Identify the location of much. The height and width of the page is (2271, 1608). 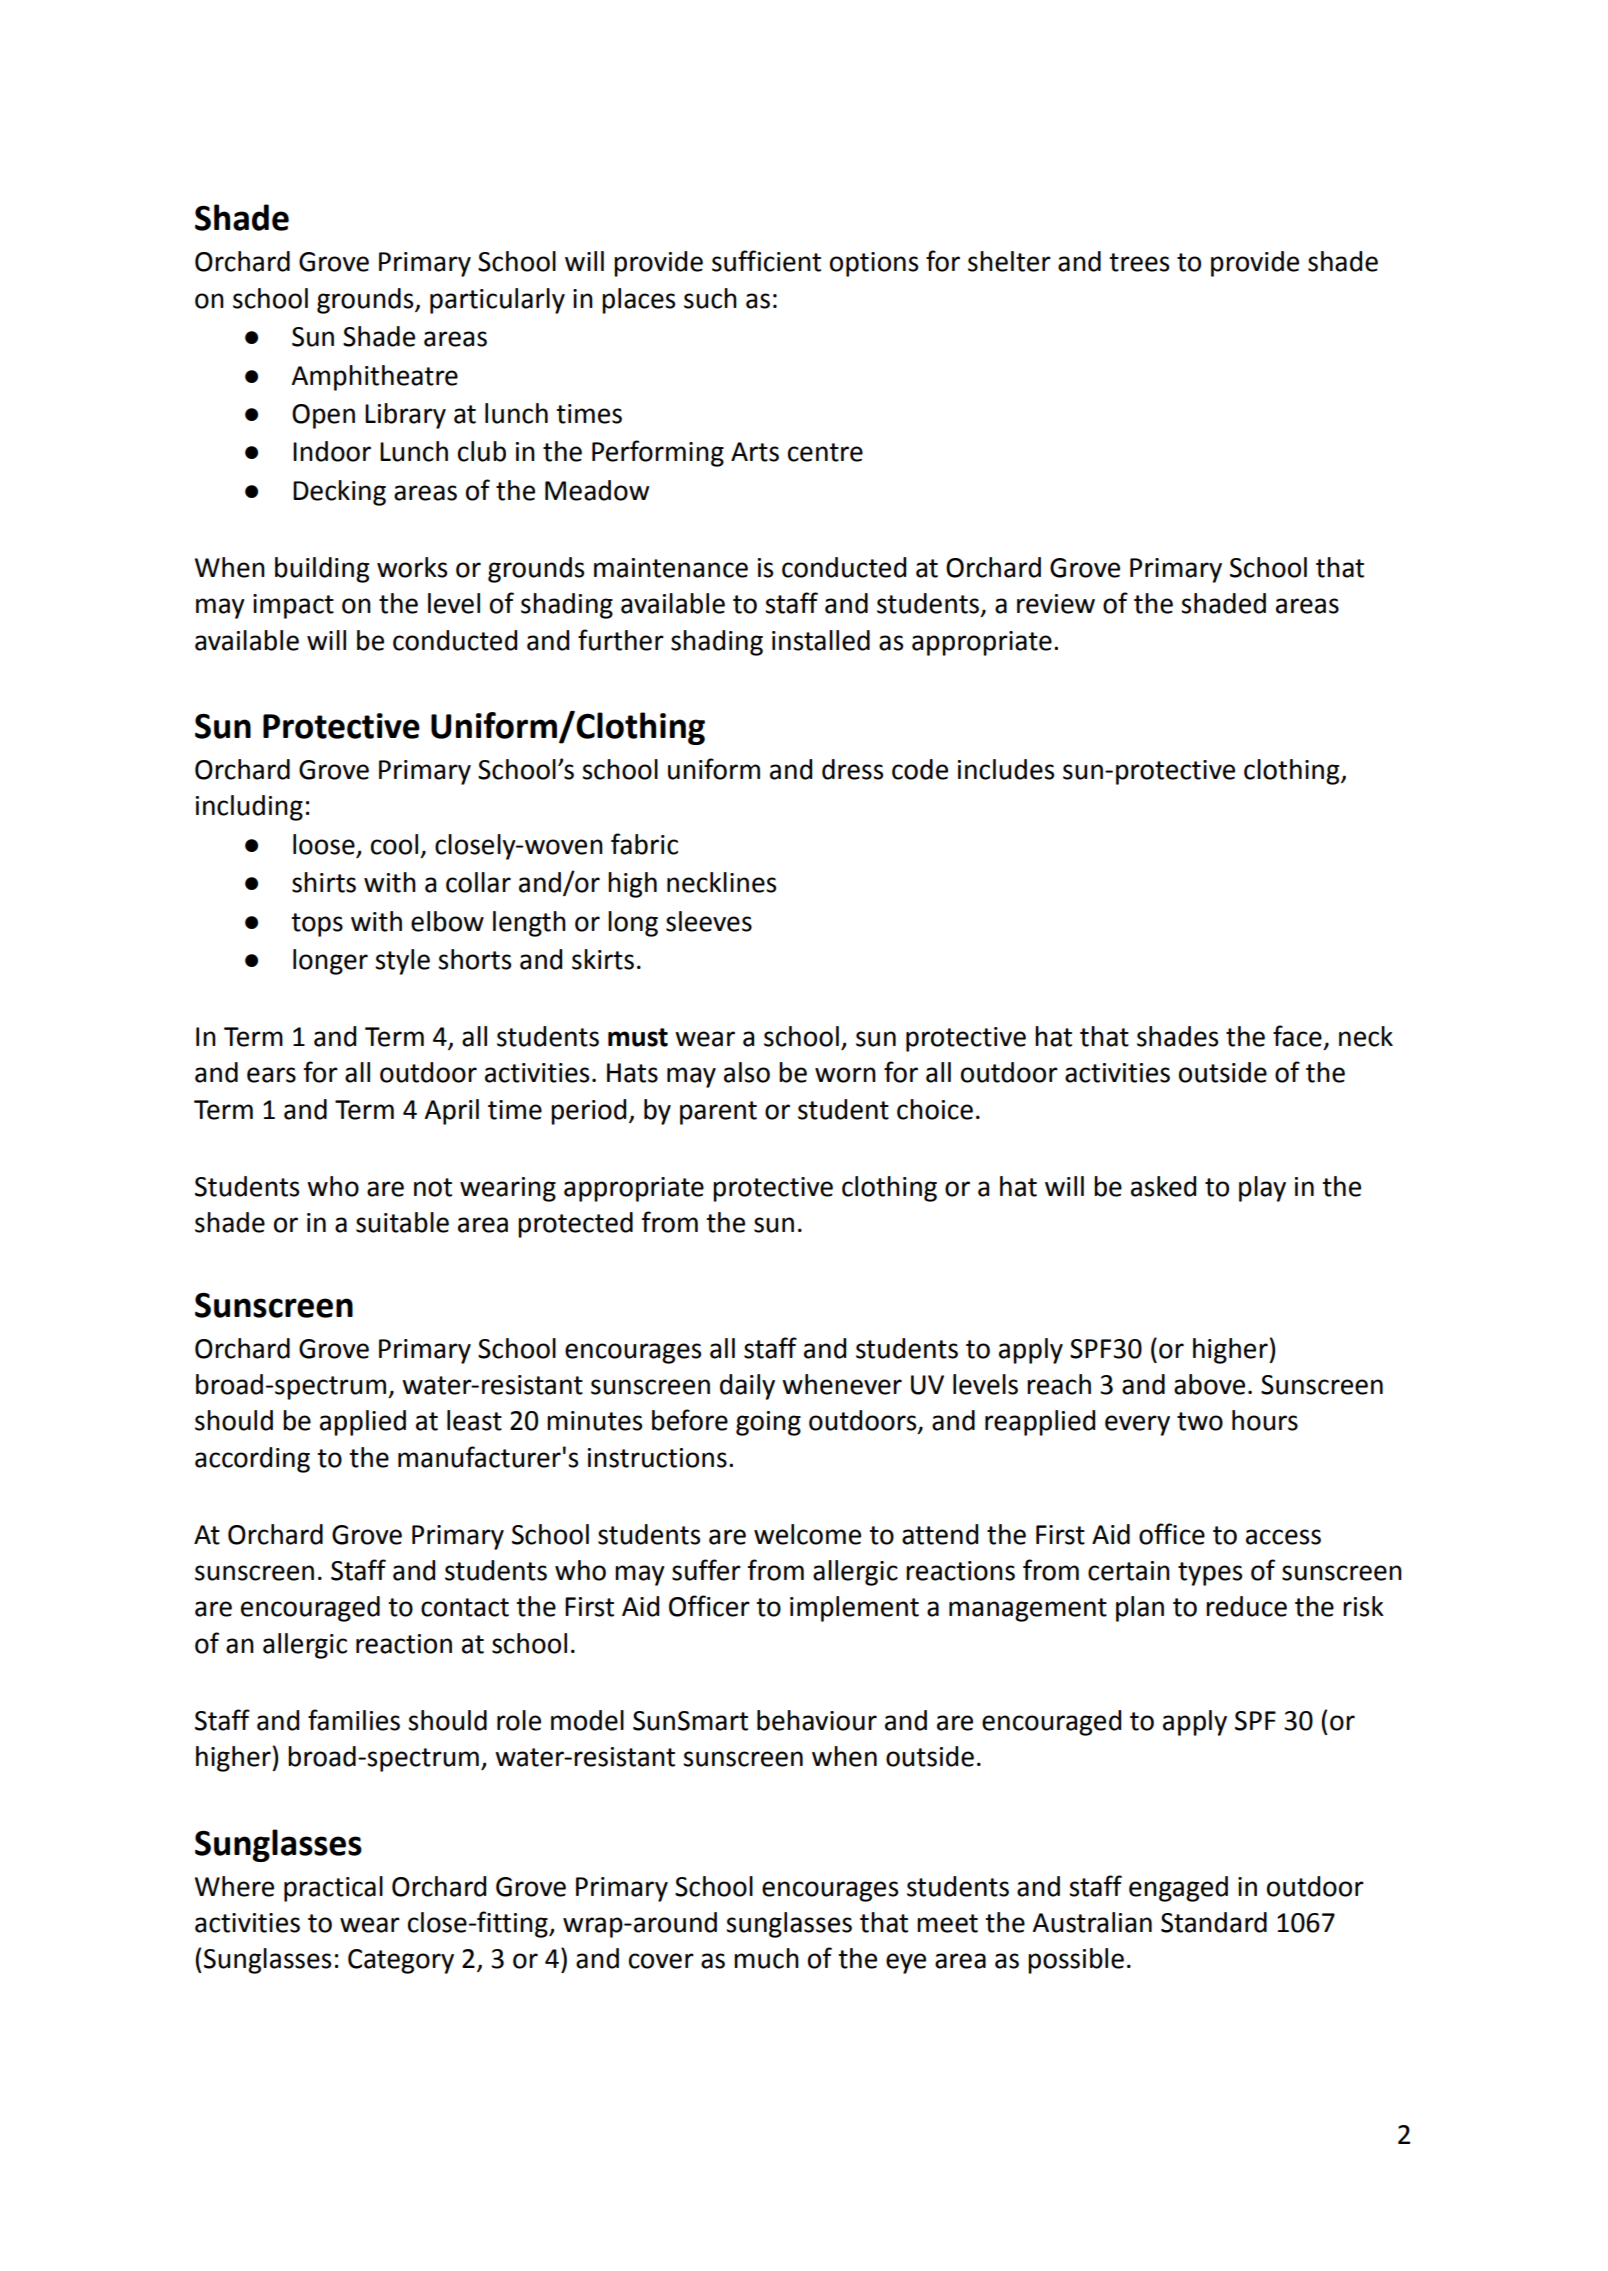
(766, 1958).
